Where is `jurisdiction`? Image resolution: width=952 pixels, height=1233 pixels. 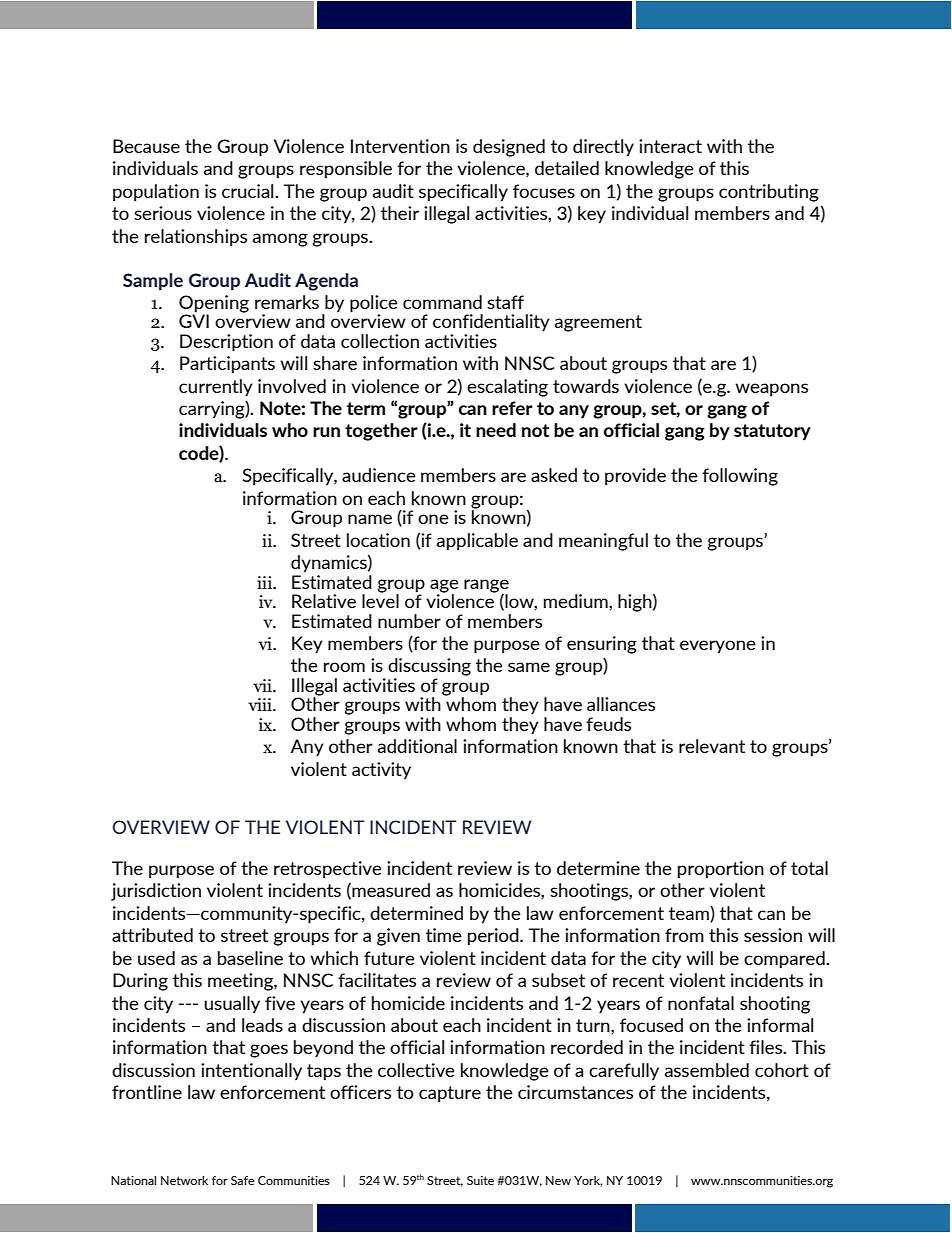 jurisdiction is located at coordinates (156, 892).
